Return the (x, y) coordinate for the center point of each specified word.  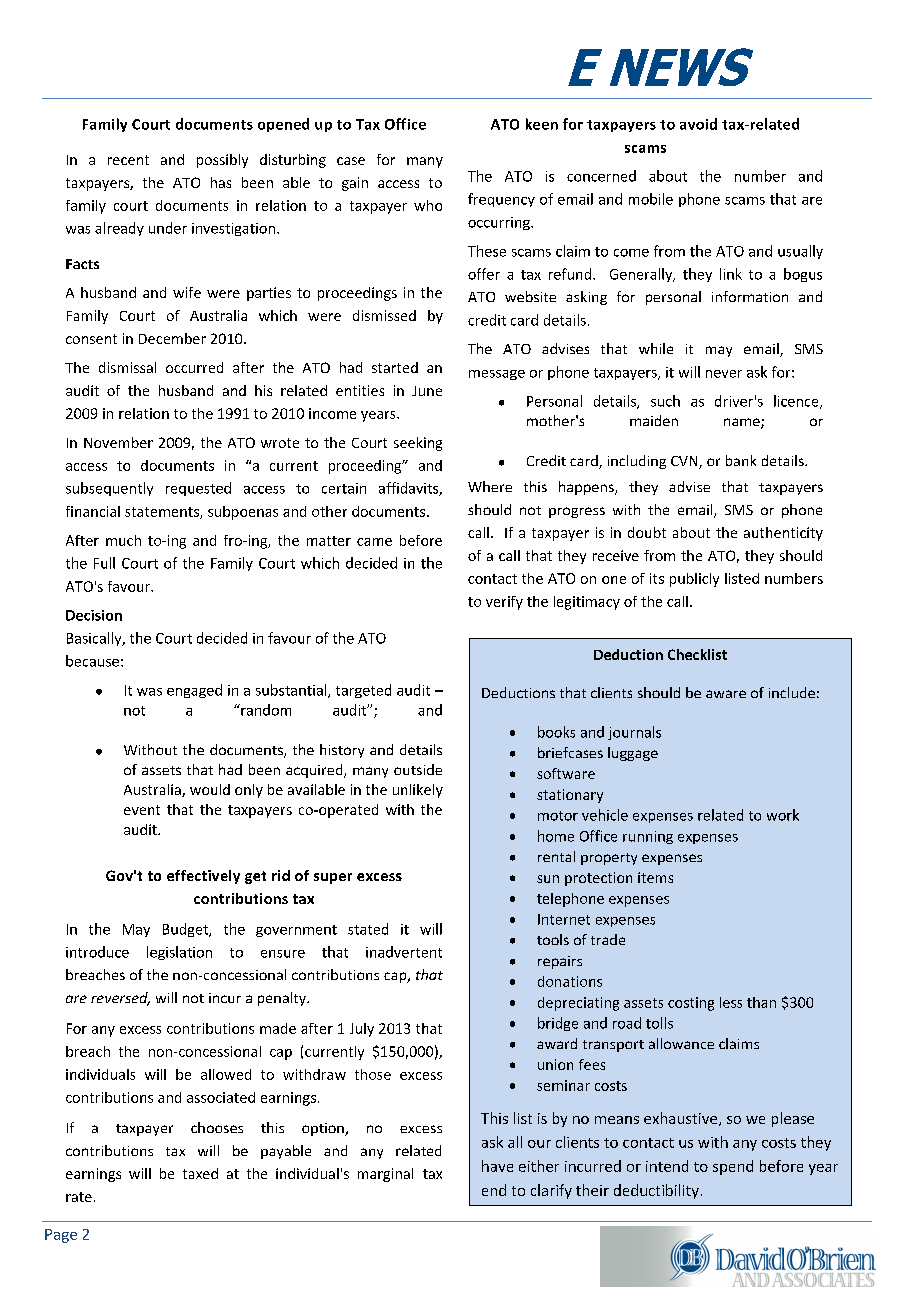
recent (128, 160)
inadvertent (404, 952)
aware (726, 694)
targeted (363, 691)
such (665, 401)
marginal (385, 1175)
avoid (698, 124)
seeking (418, 444)
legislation (179, 953)
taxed (200, 1173)
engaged (194, 691)
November (118, 442)
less (731, 1002)
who (428, 205)
